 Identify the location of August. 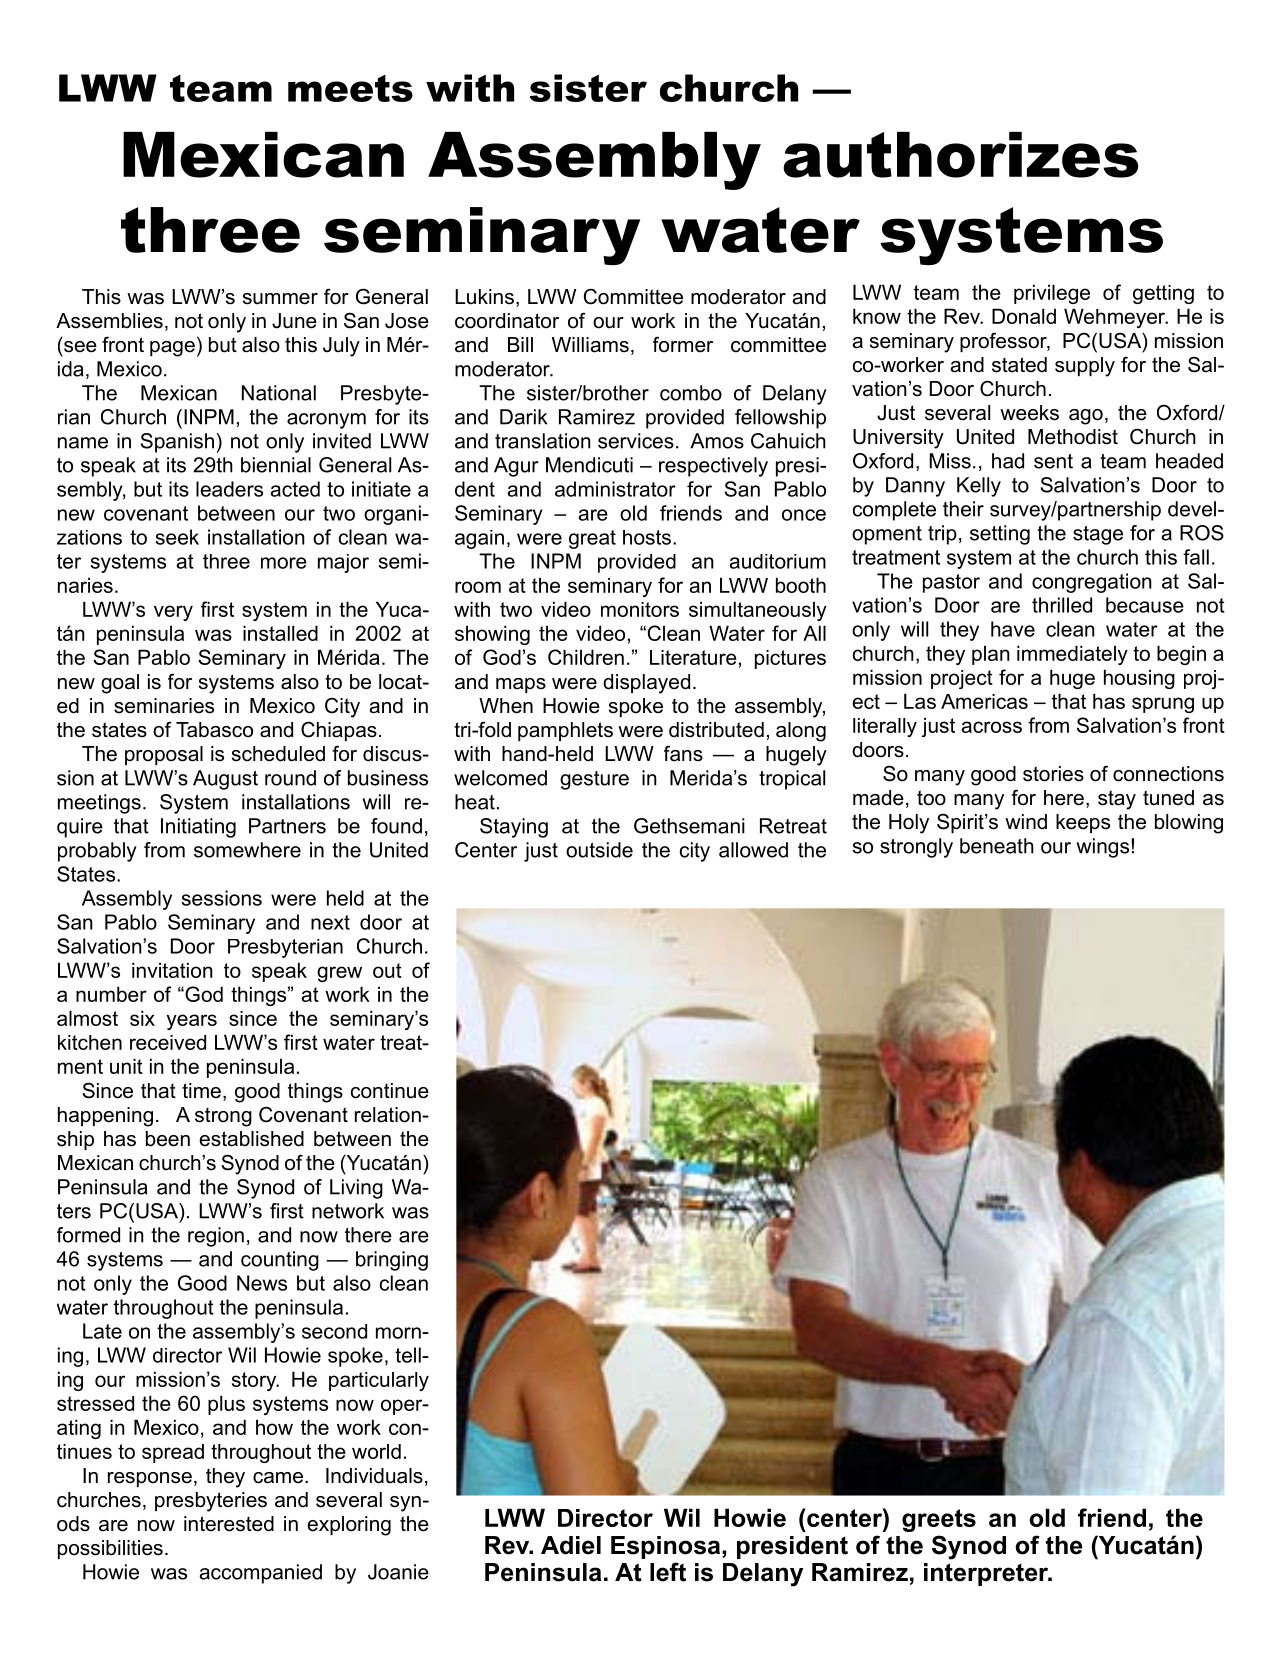
(225, 780).
